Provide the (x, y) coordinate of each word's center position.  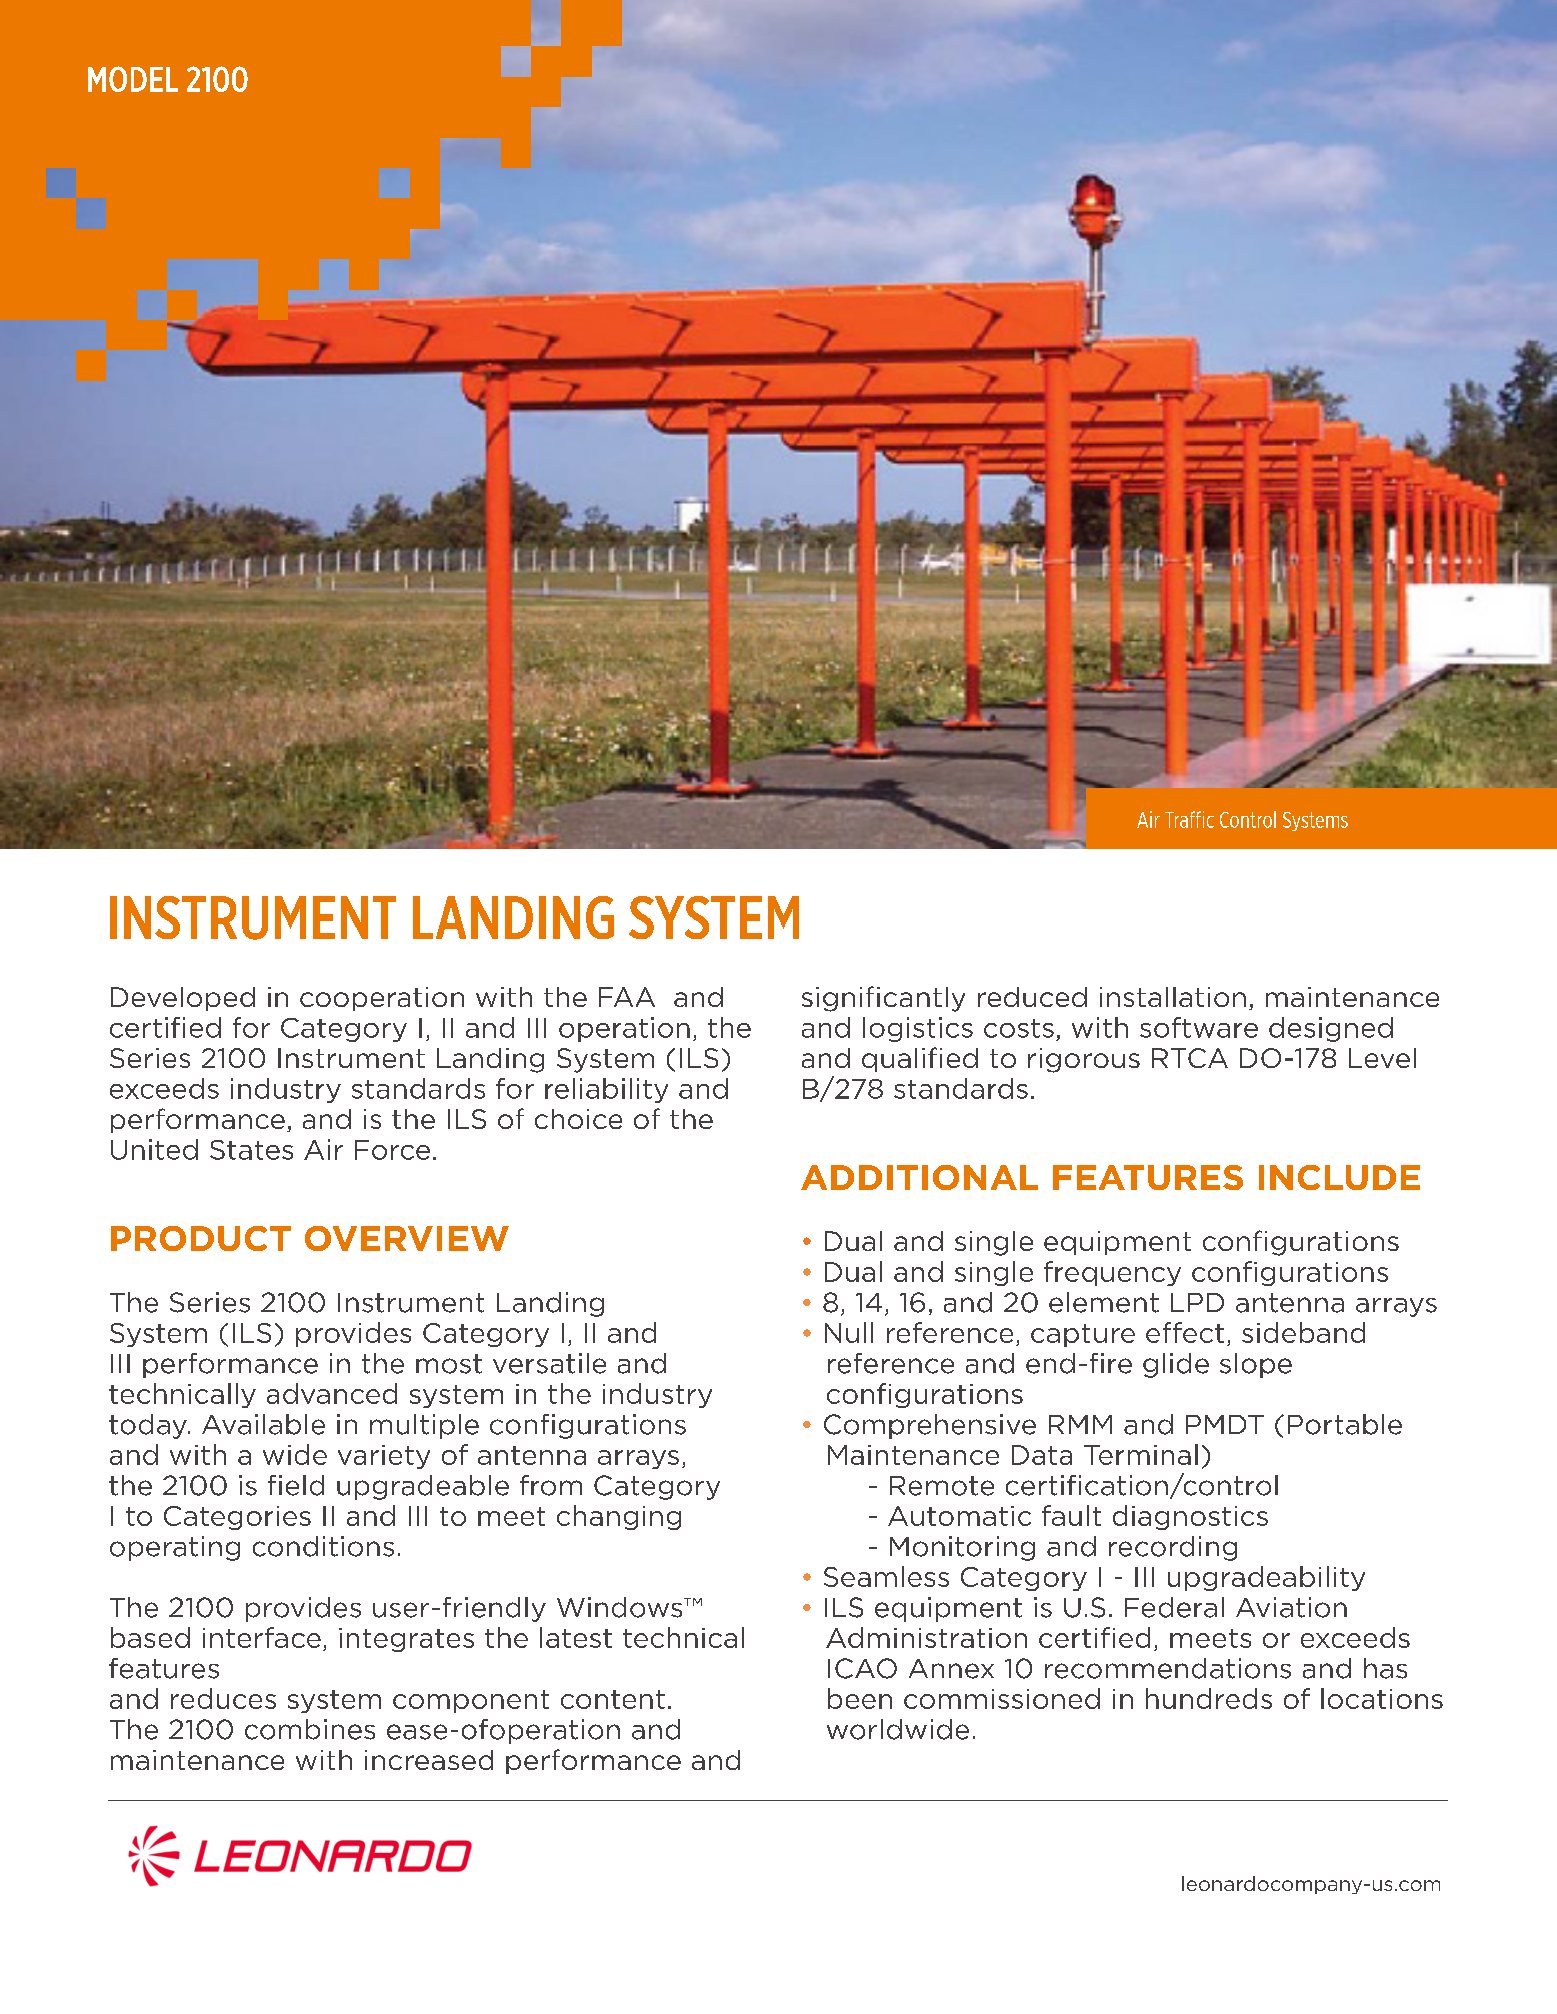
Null (849, 1332)
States (251, 1150)
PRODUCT (201, 1238)
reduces (223, 1698)
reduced (1032, 997)
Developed (183, 999)
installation (1173, 997)
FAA (627, 997)
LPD (1197, 1302)
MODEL (133, 79)
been (860, 1698)
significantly (883, 999)
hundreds (1209, 1698)
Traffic (1189, 819)
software (1199, 1027)
